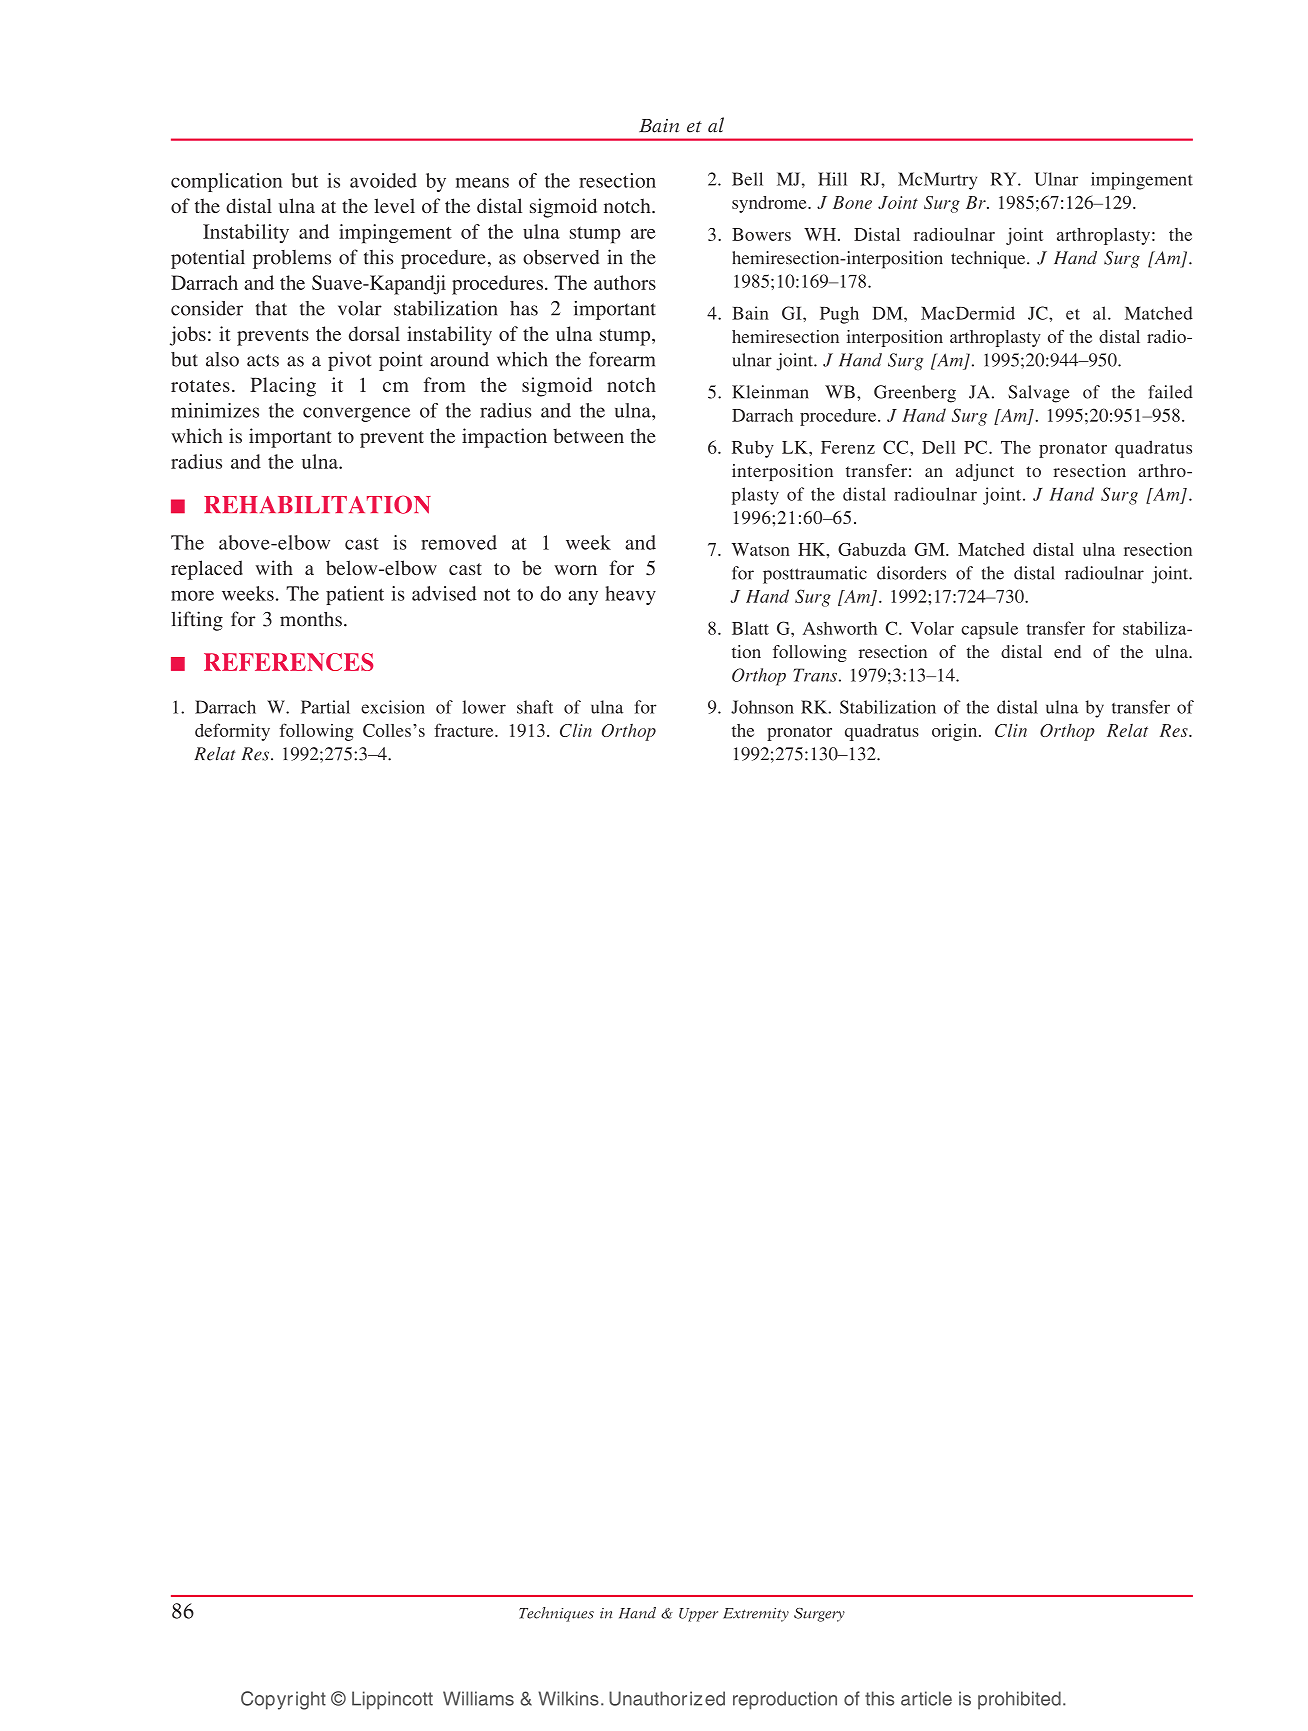  Describe the element at coordinates (698, 1615) in the image. I see `Upper` at that location.
